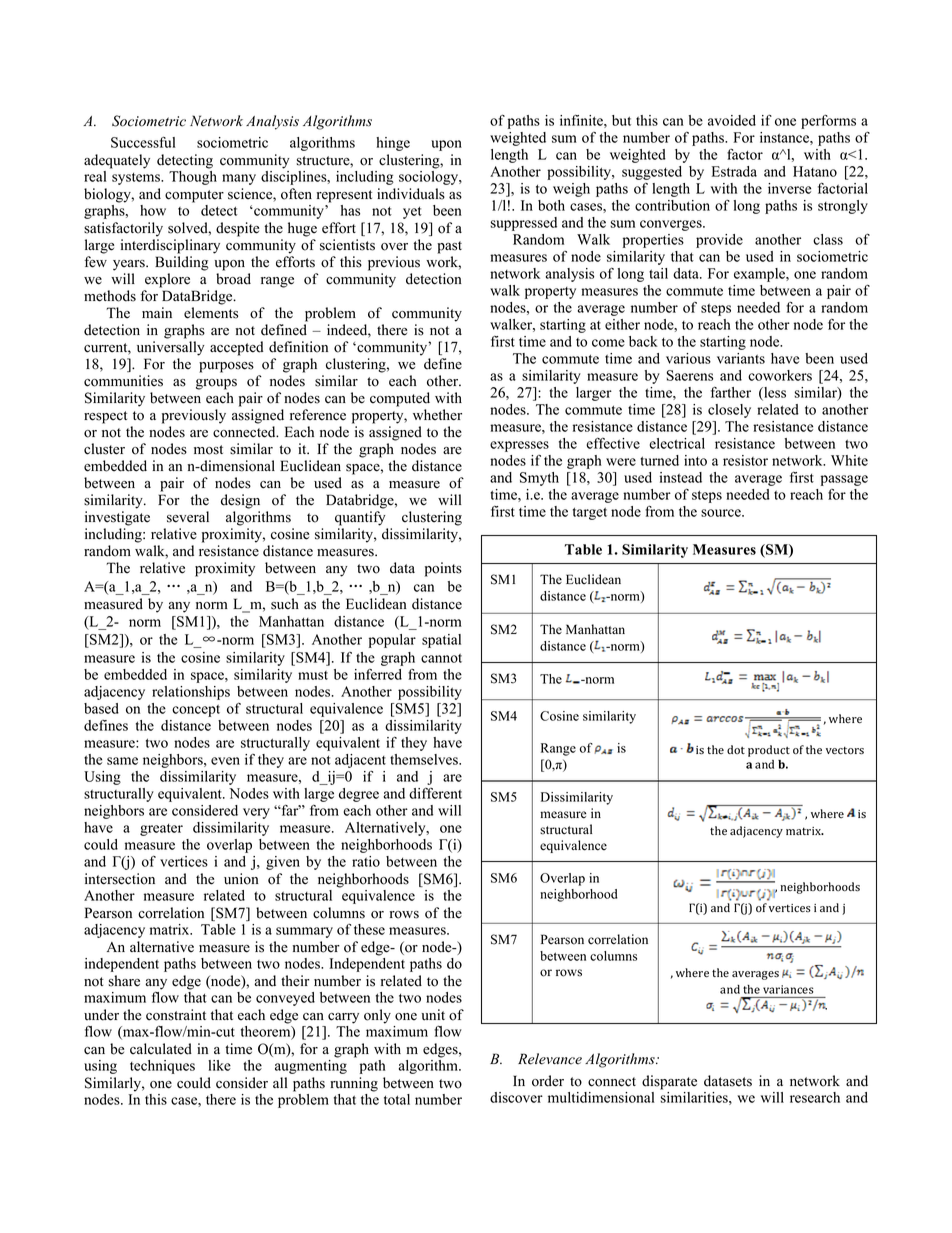  I want to click on Estrada, so click(734, 171).
